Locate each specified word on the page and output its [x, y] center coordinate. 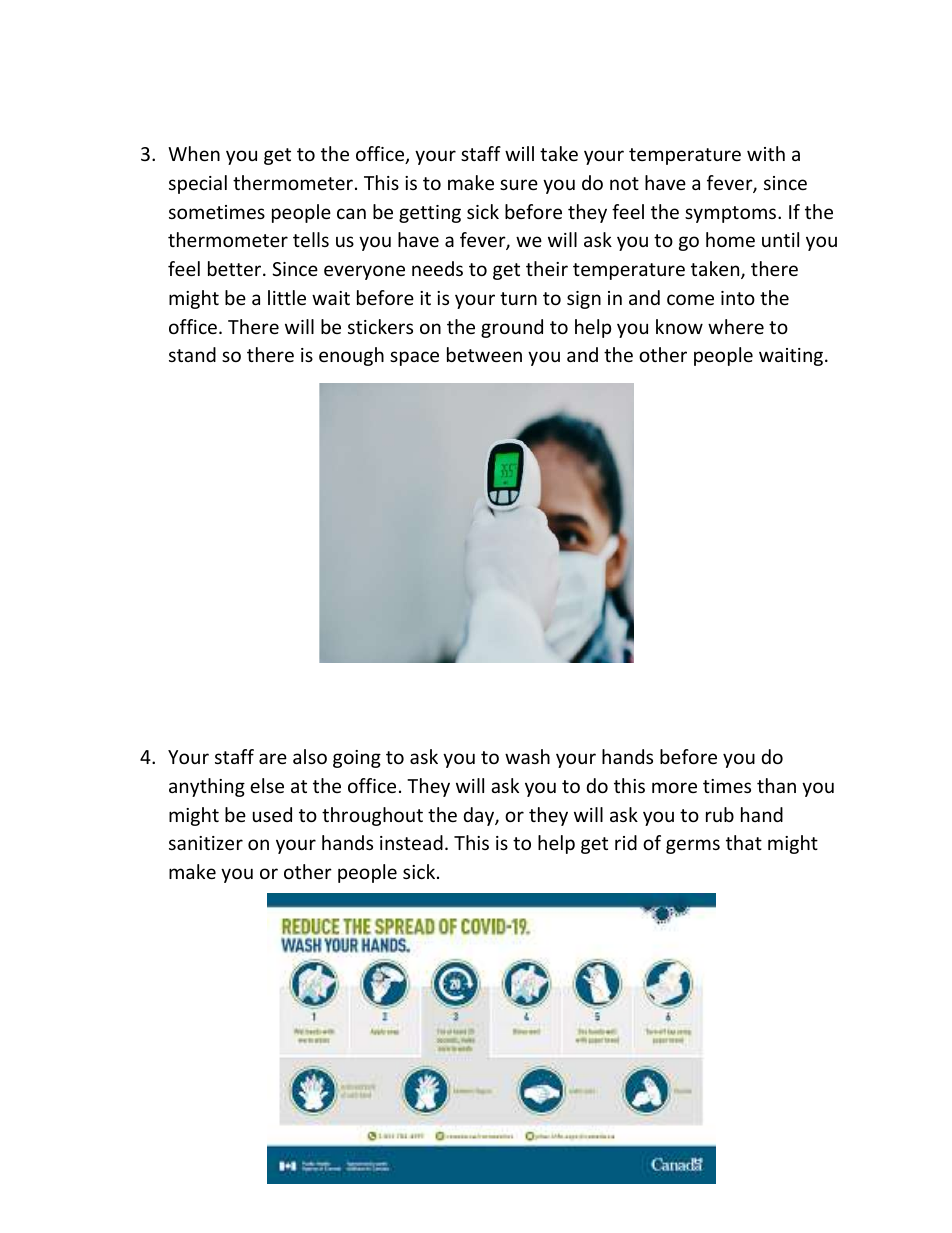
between [484, 354]
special [198, 184]
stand [192, 354]
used [272, 814]
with [766, 153]
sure [519, 184]
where [736, 326]
